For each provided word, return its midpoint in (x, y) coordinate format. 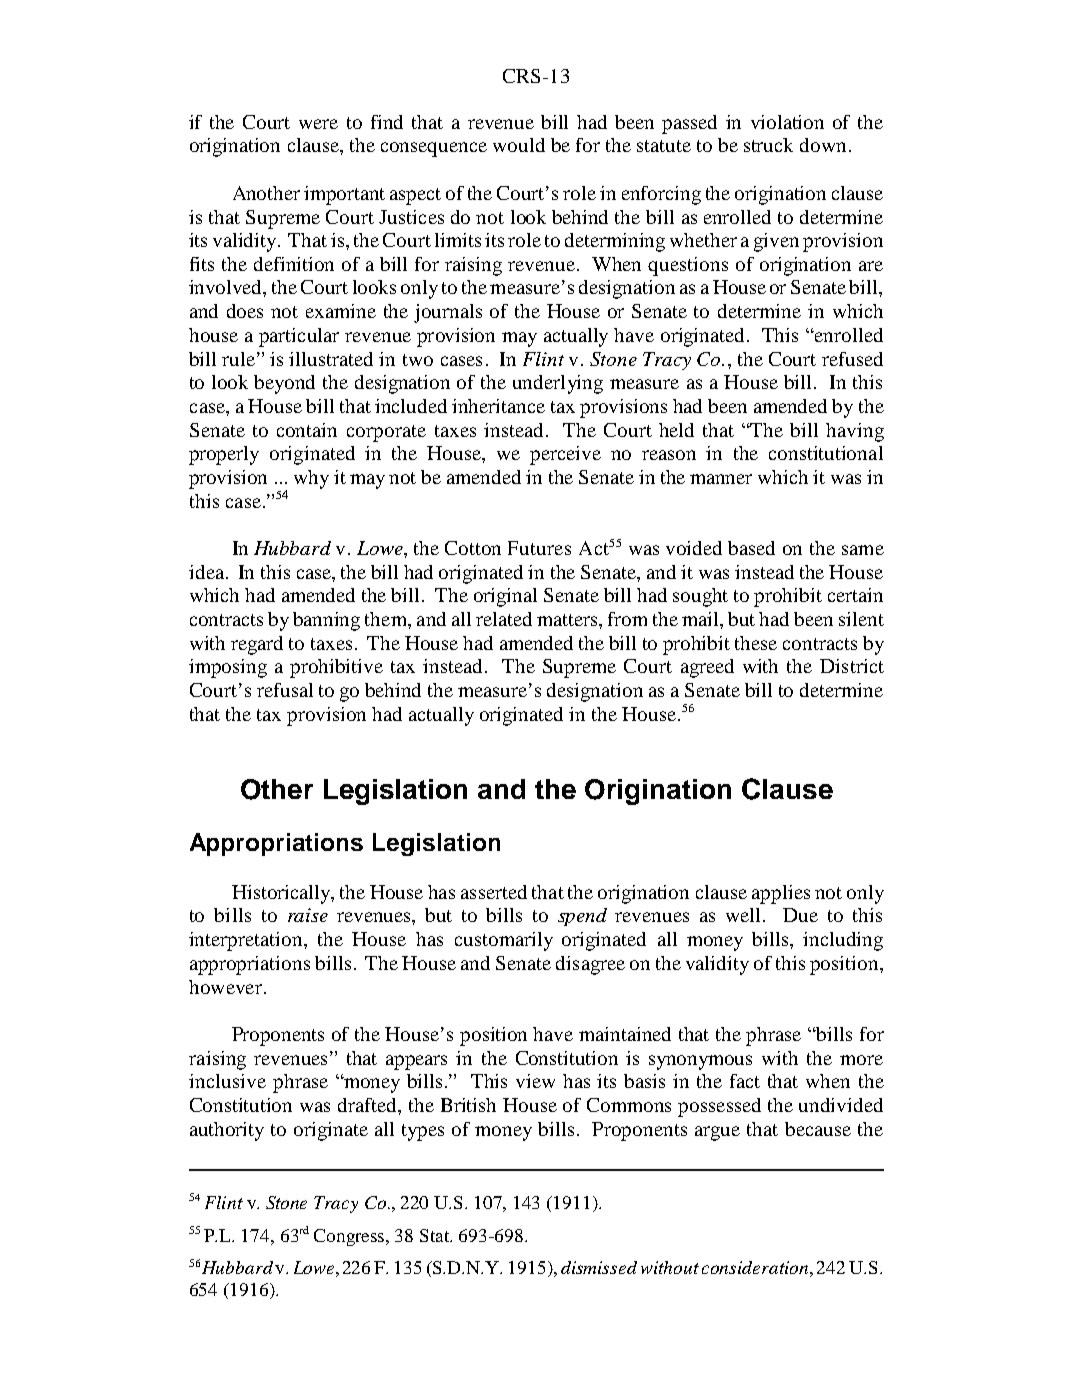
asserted (494, 892)
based (751, 548)
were (318, 124)
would (519, 145)
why (311, 479)
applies (781, 894)
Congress (350, 1237)
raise (308, 915)
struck (768, 145)
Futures (539, 548)
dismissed (599, 1267)
